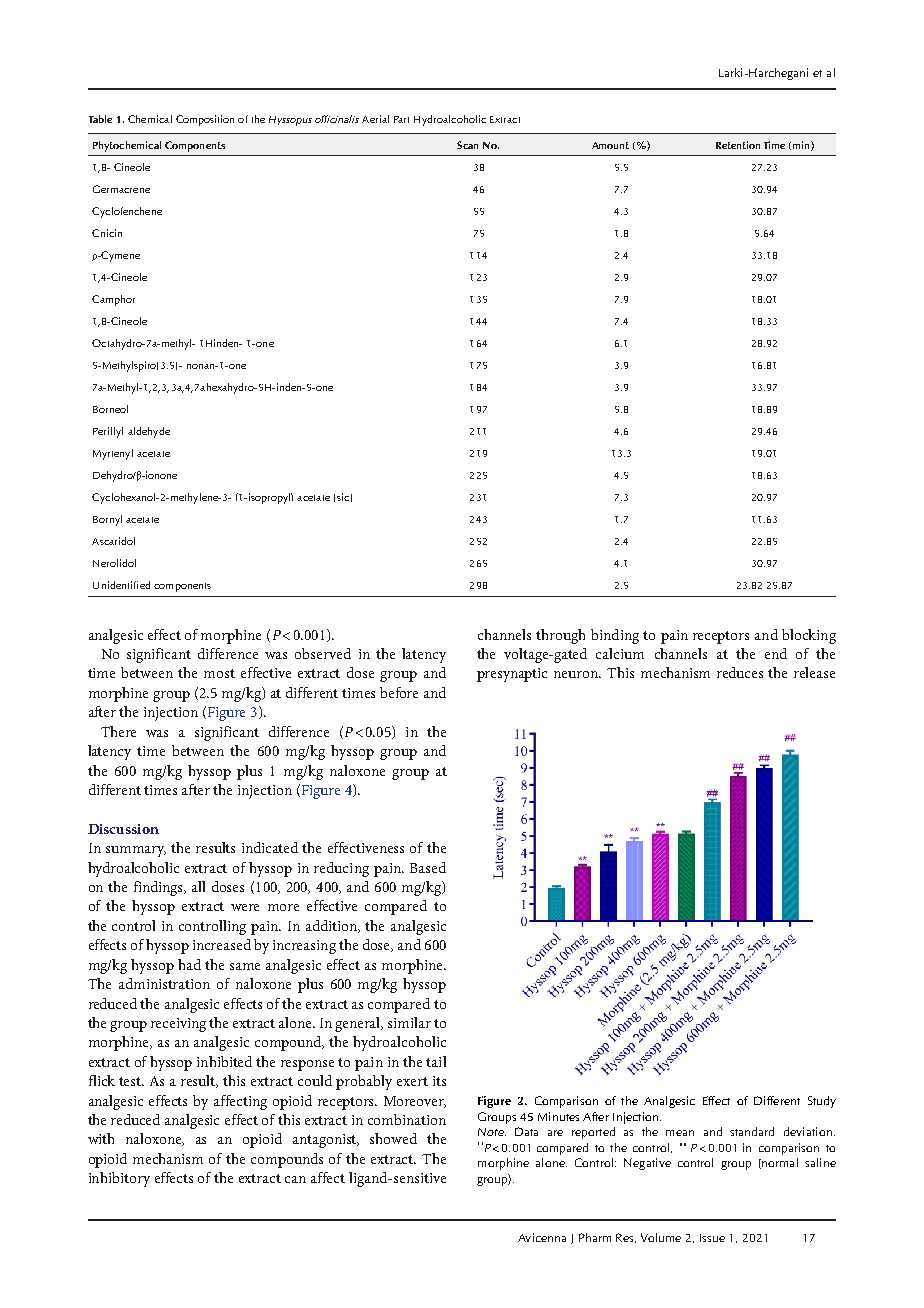  What do you see at coordinates (560, 636) in the image?
I see `through` at bounding box center [560, 636].
